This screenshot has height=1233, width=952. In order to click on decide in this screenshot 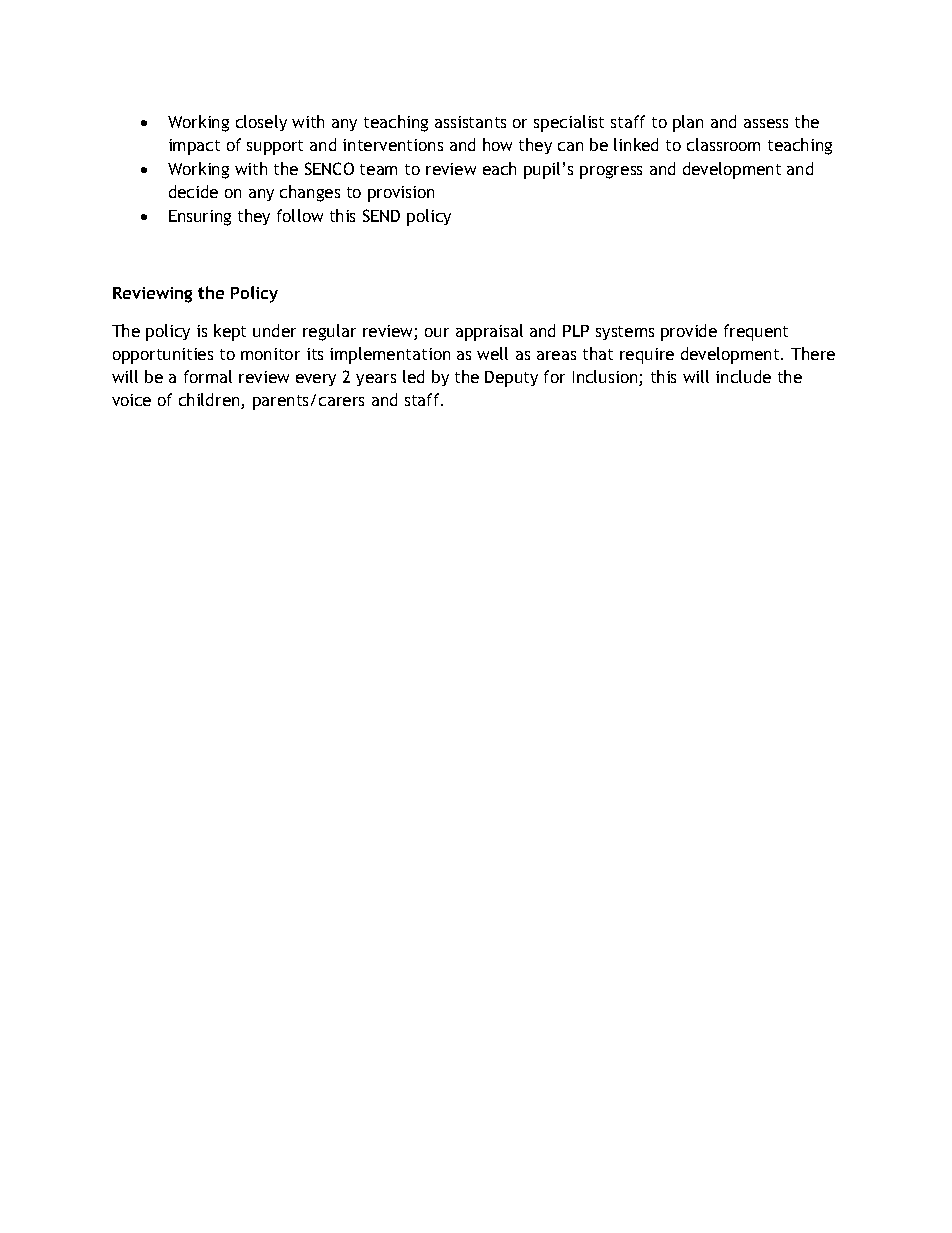, I will do `click(193, 191)`.
